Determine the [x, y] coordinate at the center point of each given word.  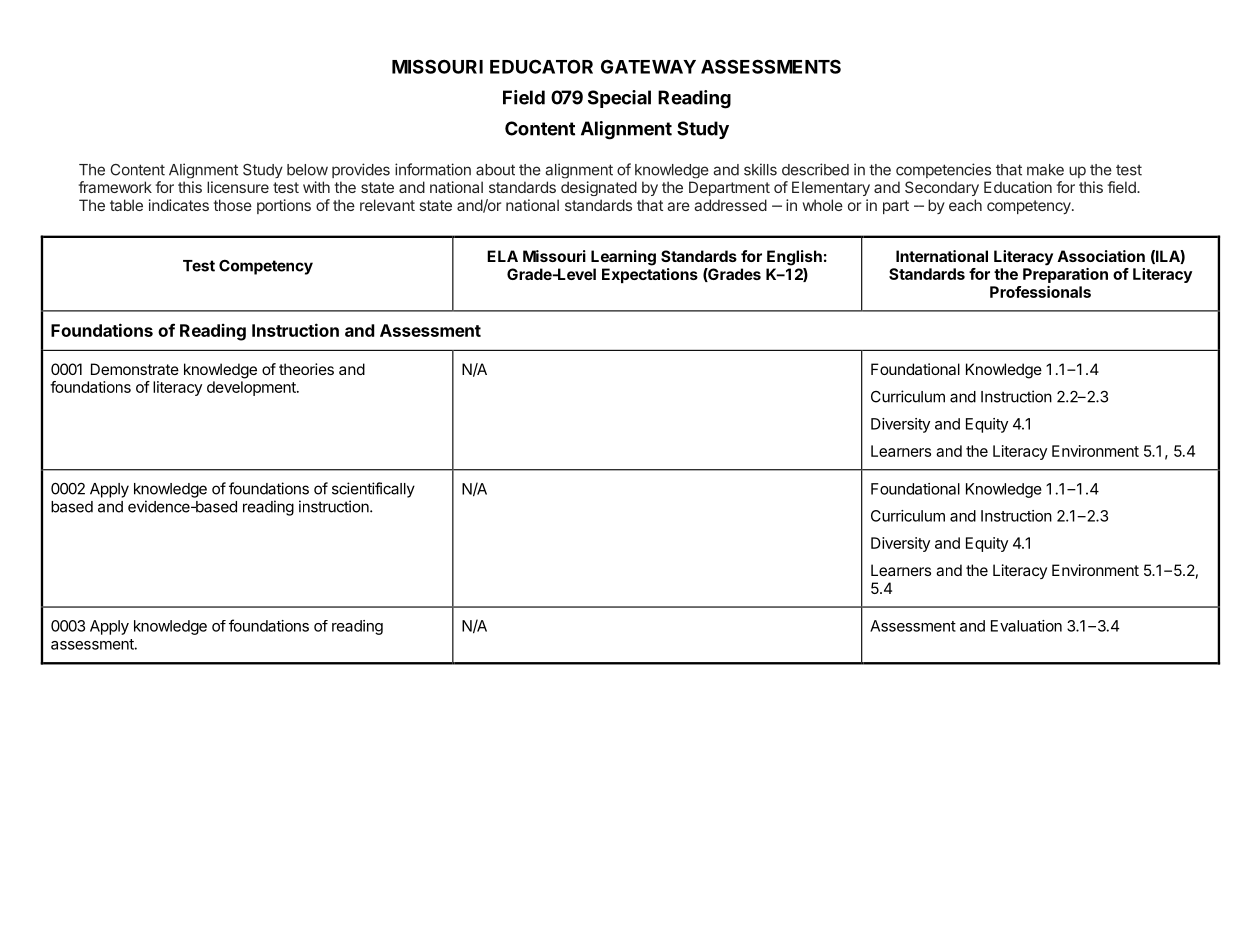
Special [619, 99]
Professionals [1040, 292]
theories [306, 369]
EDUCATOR [541, 66]
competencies [943, 170]
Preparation [1065, 275]
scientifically [373, 490]
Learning [623, 258]
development [252, 388]
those [232, 205]
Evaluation [1026, 626]
